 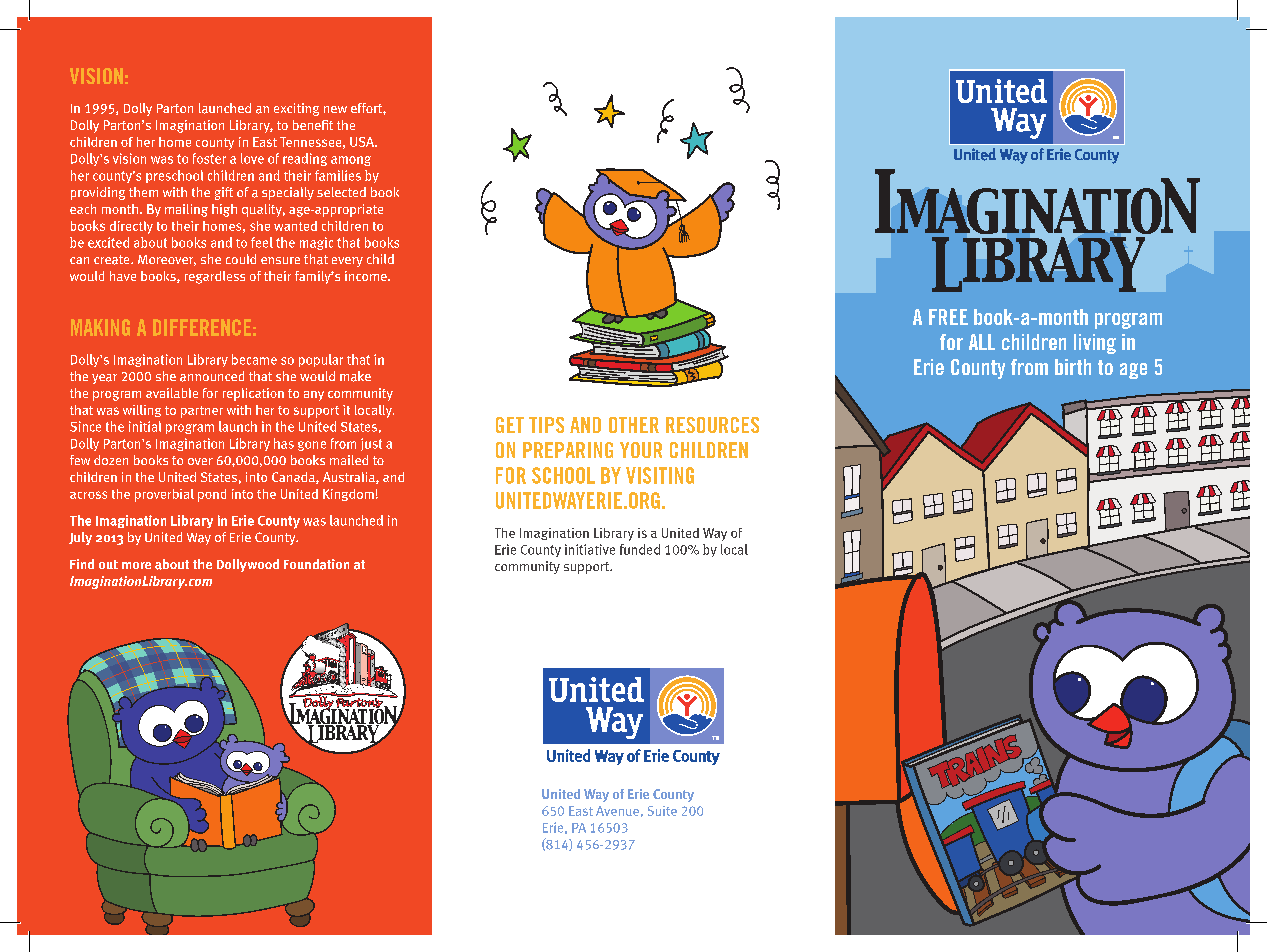 I want to click on became, so click(x=254, y=359).
